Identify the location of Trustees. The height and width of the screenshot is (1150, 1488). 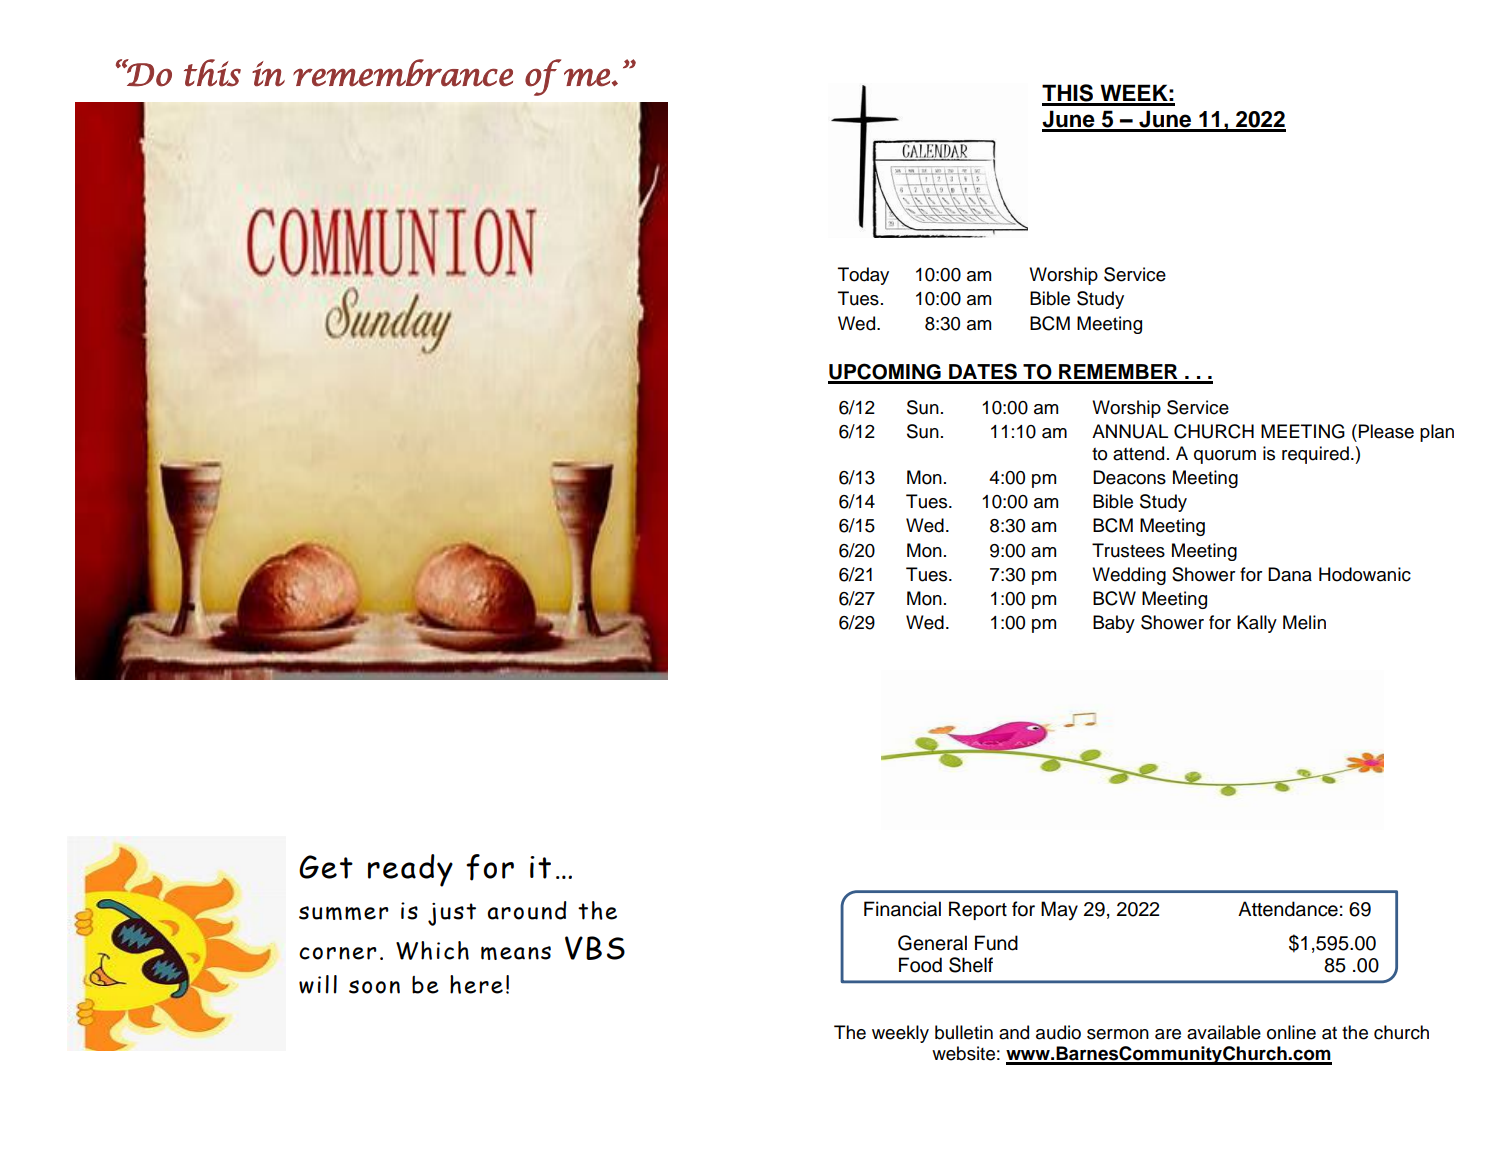
(1128, 550).
